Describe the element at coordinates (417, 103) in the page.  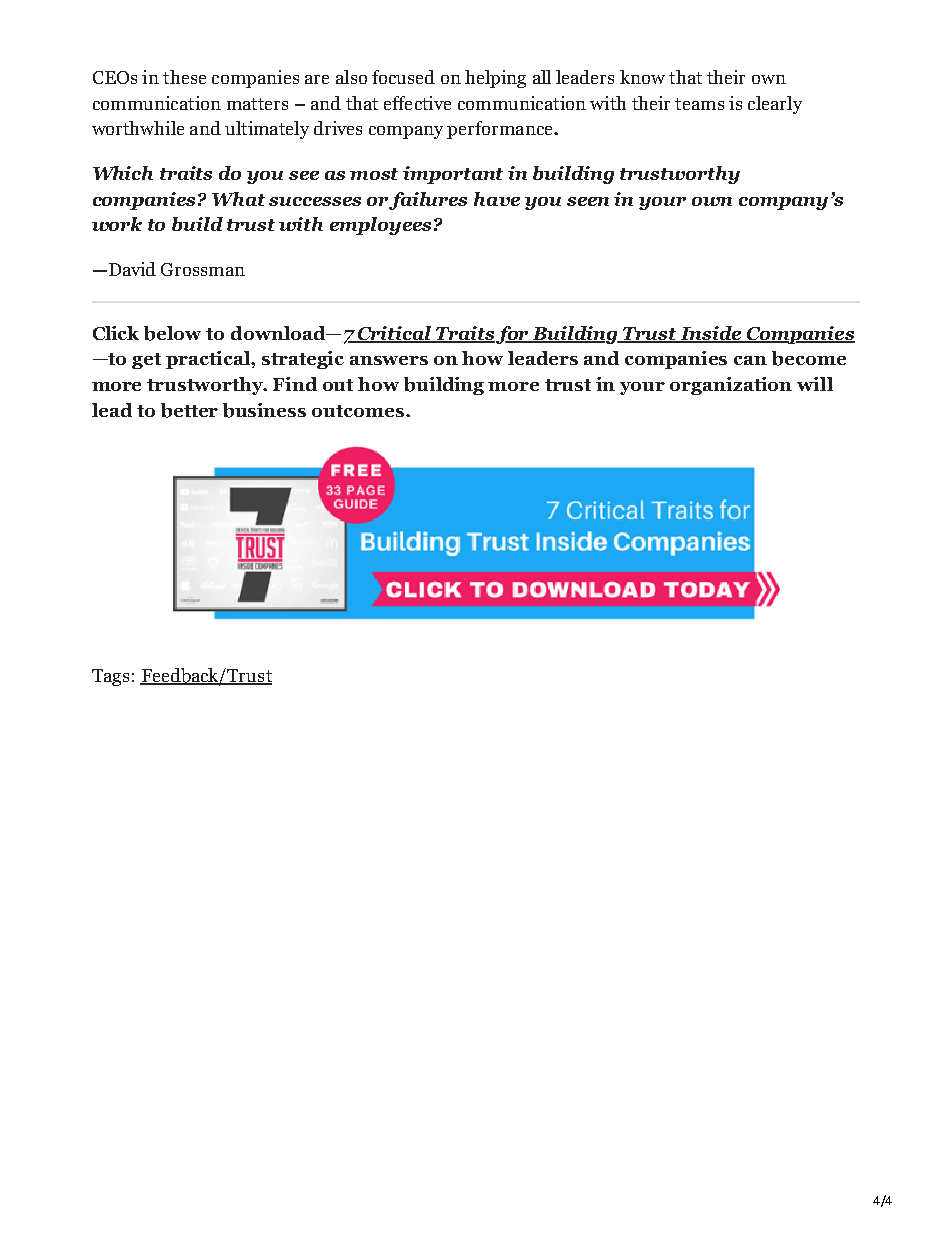
I see `effective` at that location.
